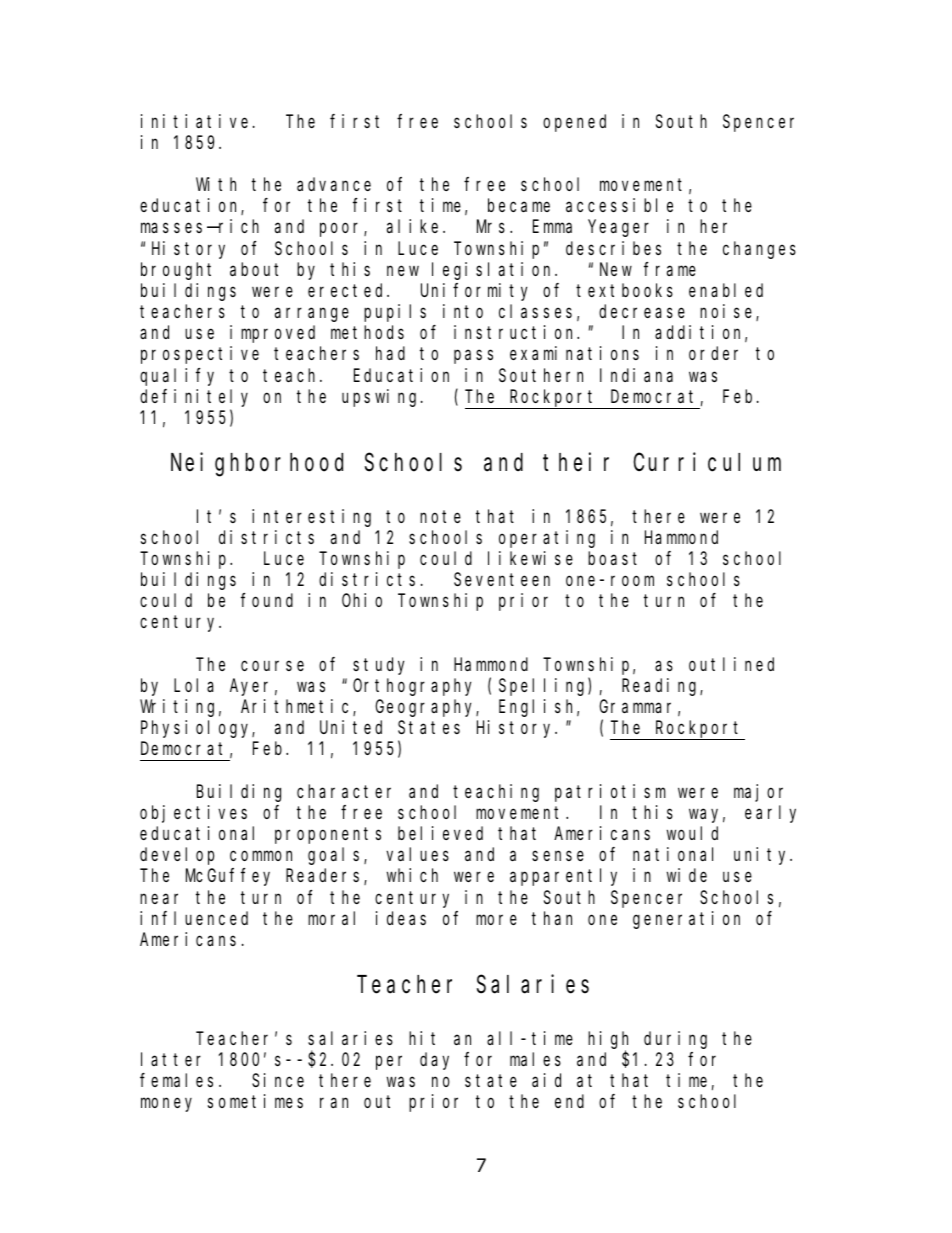 This screenshot has height=1233, width=952. What do you see at coordinates (200, 355) in the screenshot?
I see `prospective` at bounding box center [200, 355].
